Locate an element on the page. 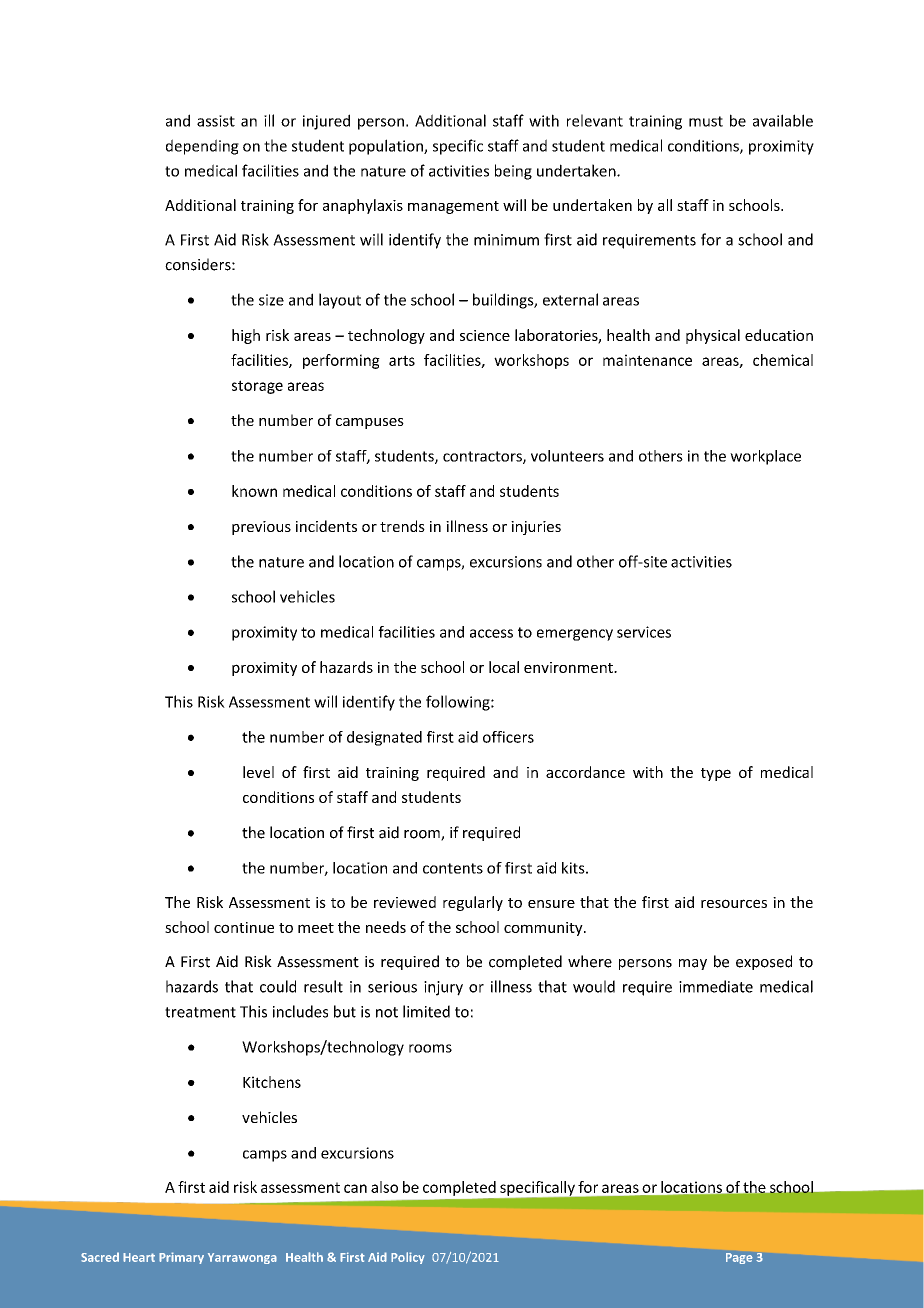  must is located at coordinates (706, 121).
